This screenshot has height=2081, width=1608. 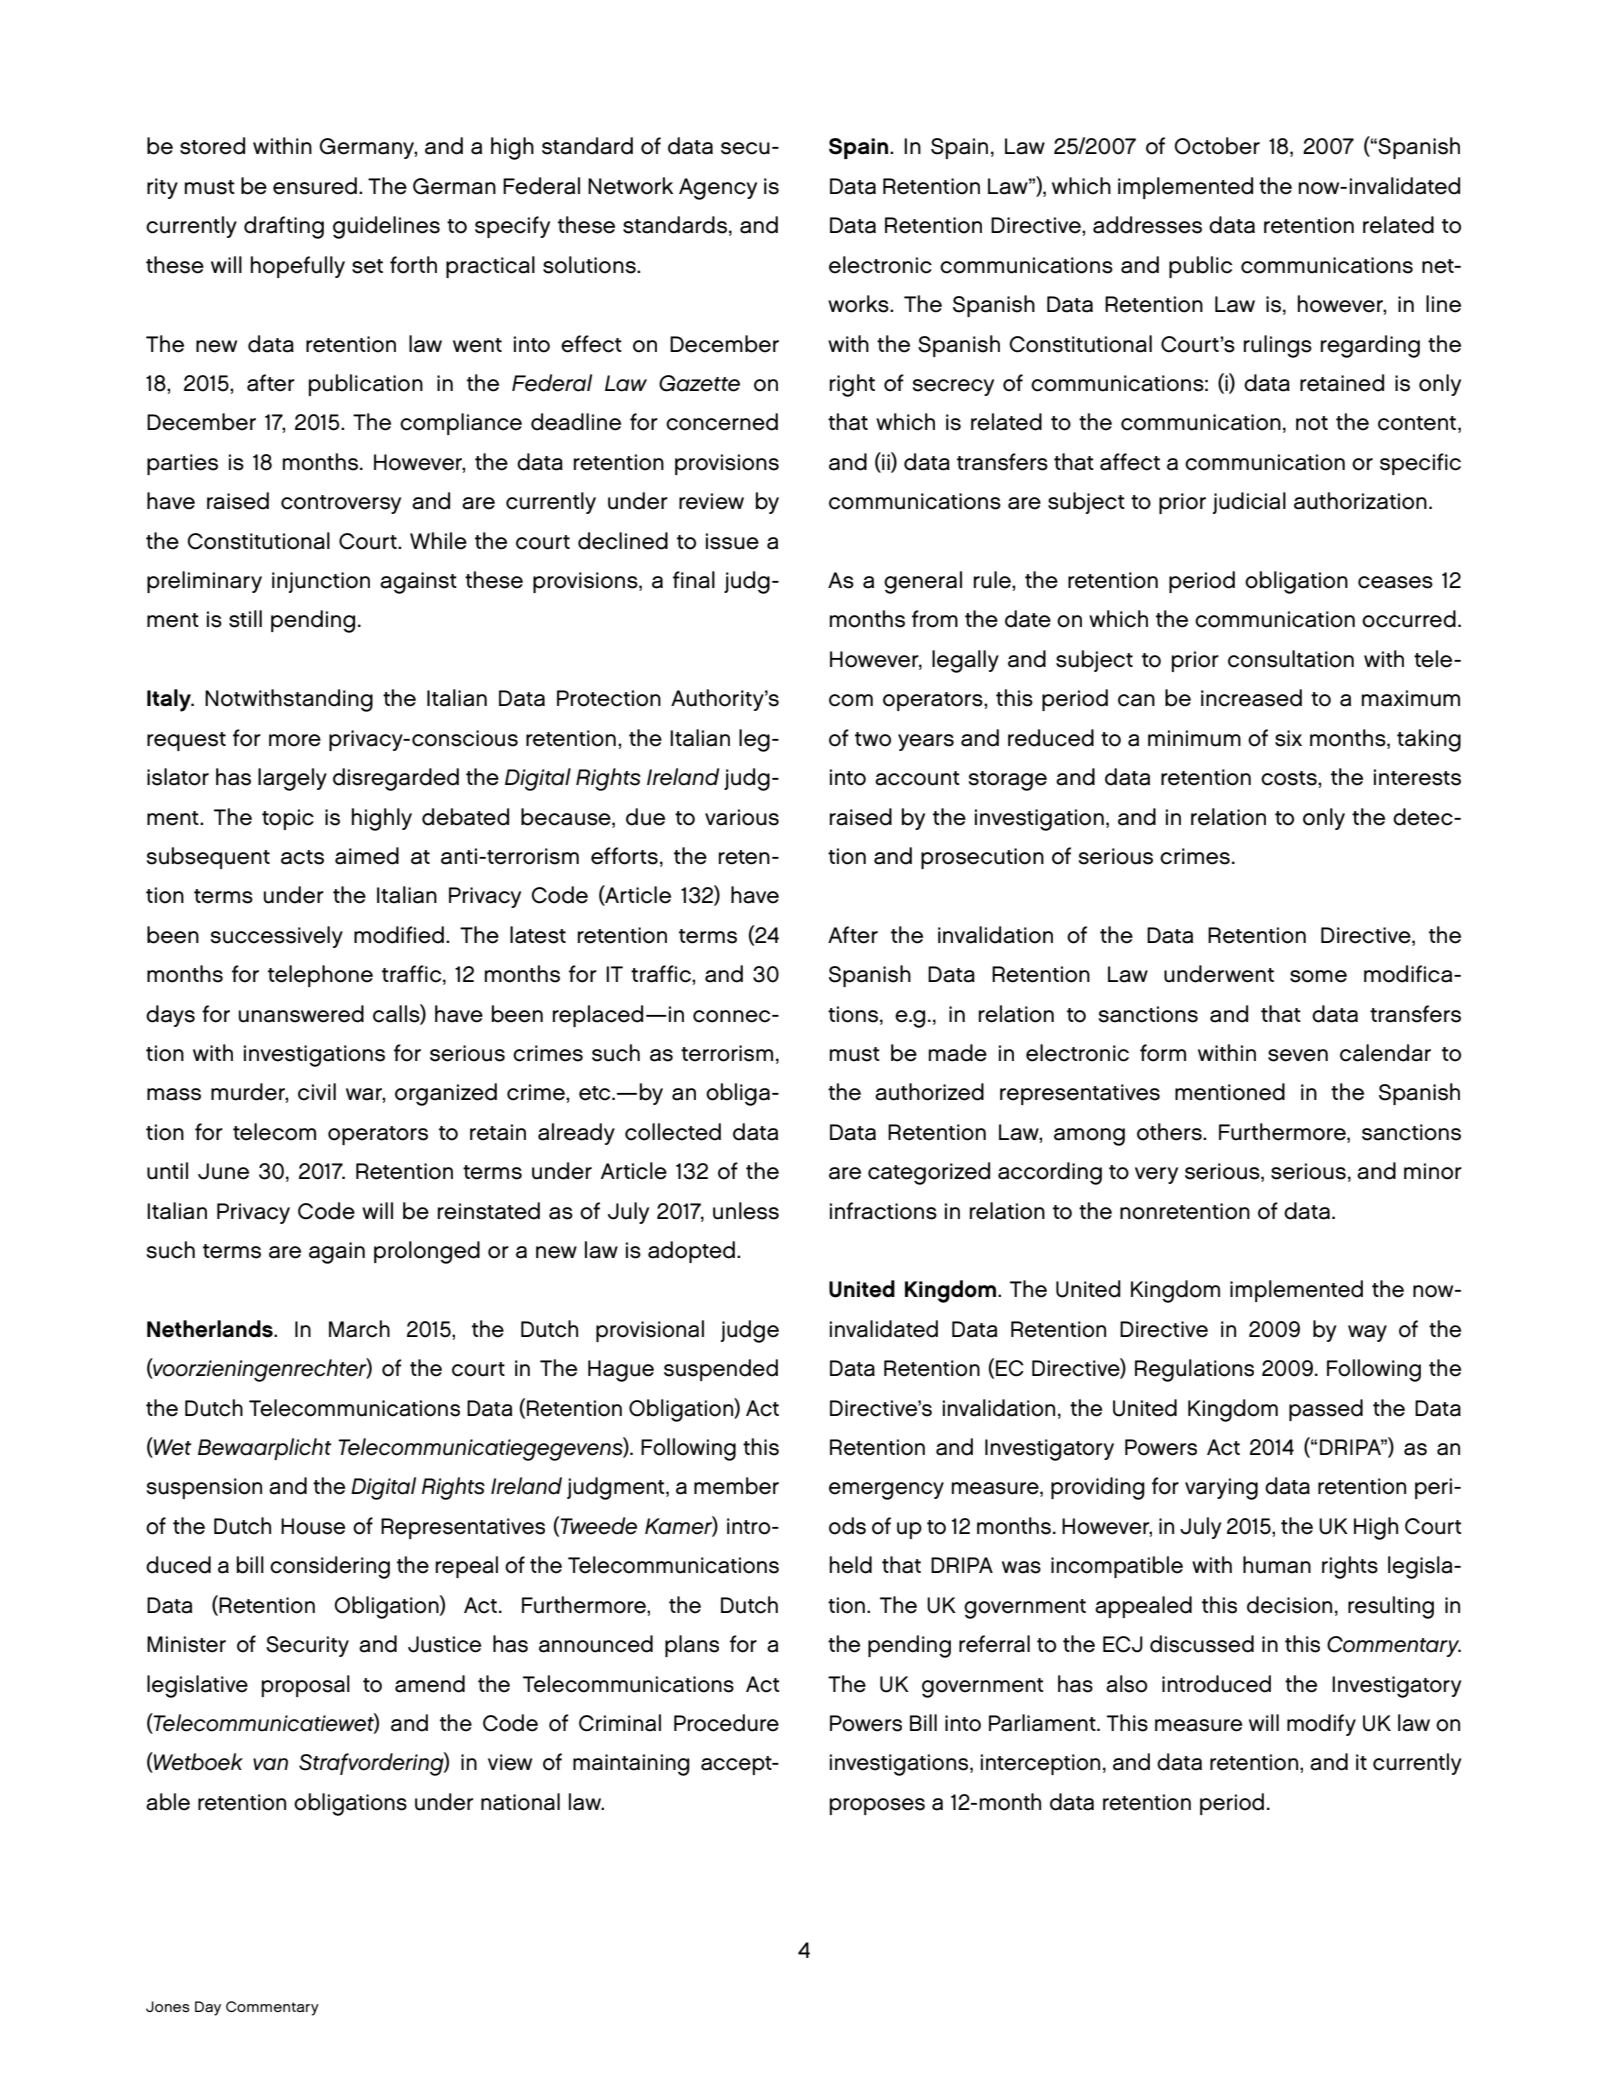 I want to click on various, so click(x=742, y=817).
